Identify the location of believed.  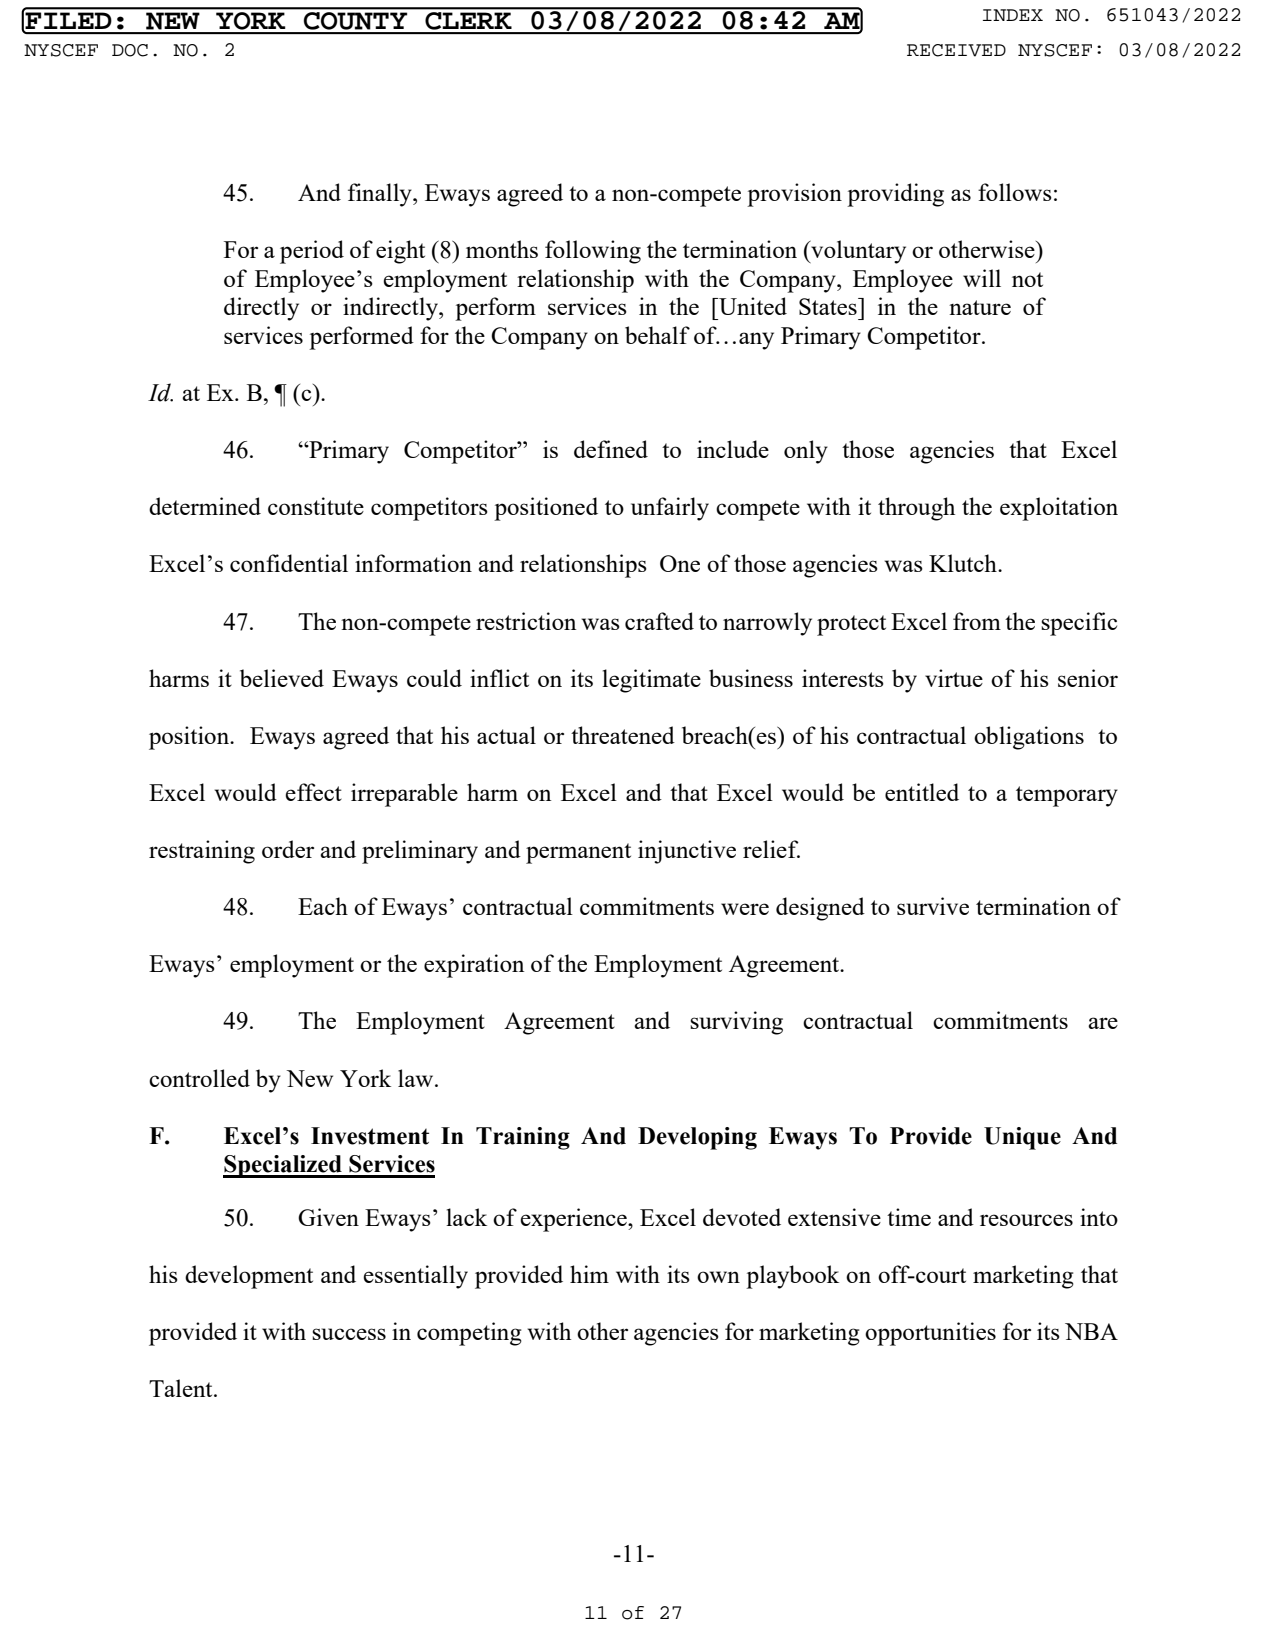
(282, 678).
